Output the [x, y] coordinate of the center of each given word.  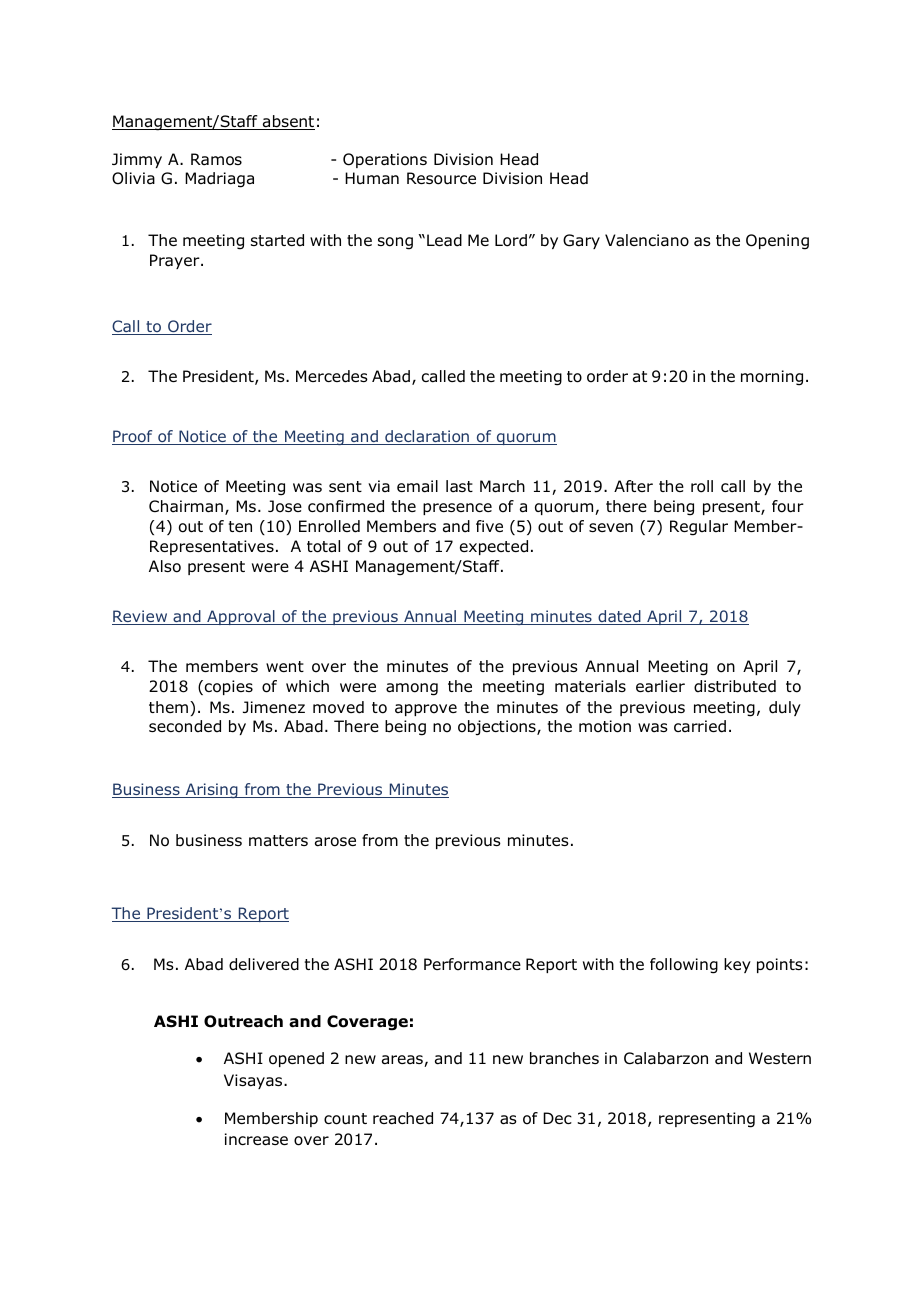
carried [700, 726]
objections [498, 728]
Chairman [186, 506]
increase [256, 1139]
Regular [699, 528]
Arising [211, 790]
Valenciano [647, 240]
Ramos [216, 159]
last [459, 486]
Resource [441, 178]
